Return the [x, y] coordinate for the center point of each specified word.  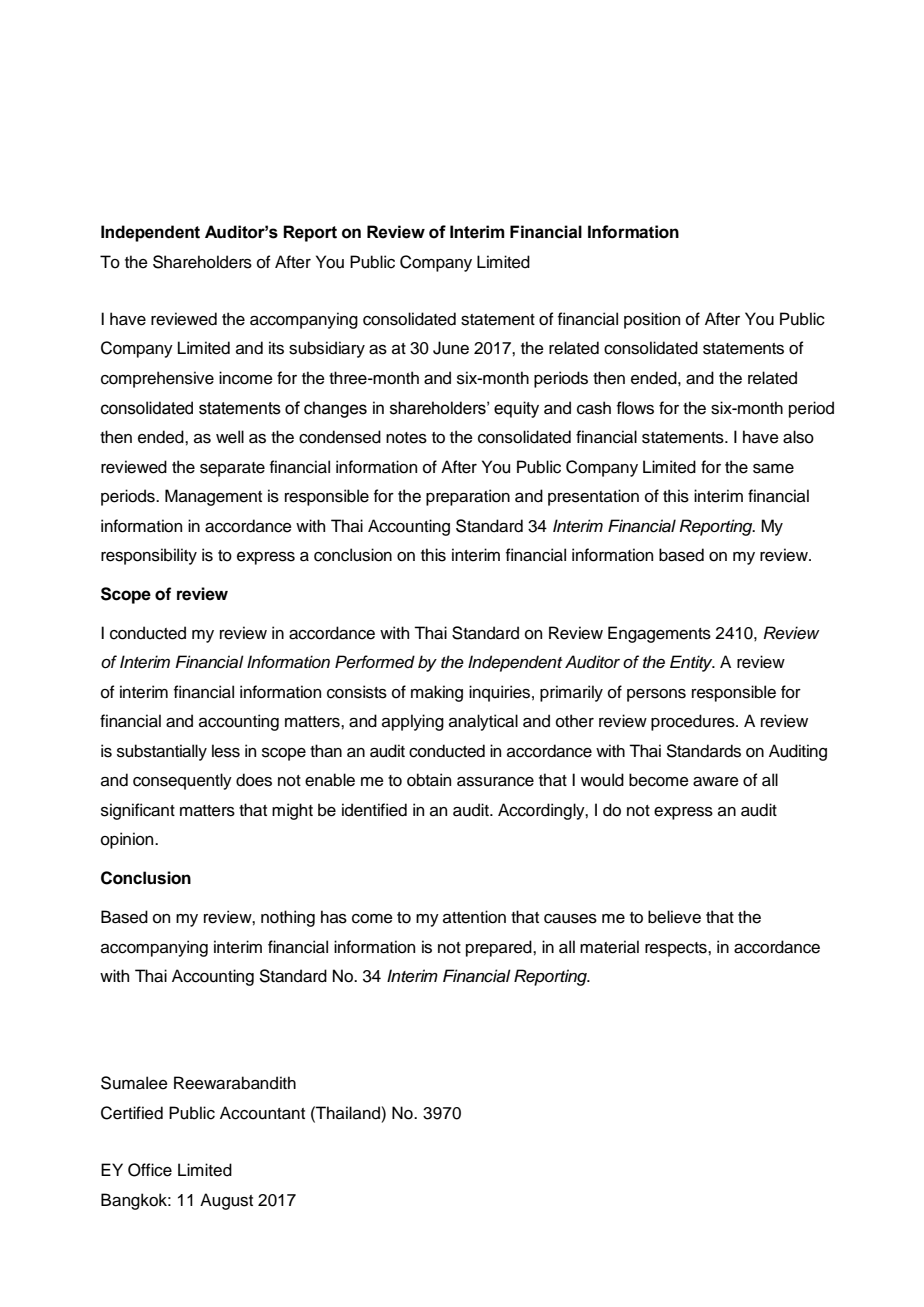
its [276, 348]
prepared [500, 948]
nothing [288, 918]
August [226, 1201]
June [451, 348]
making [437, 693]
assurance [495, 782]
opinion [128, 840]
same [773, 469]
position [652, 320]
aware [716, 782]
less [226, 751]
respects [677, 949]
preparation [468, 497]
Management [213, 497]
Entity [692, 663]
